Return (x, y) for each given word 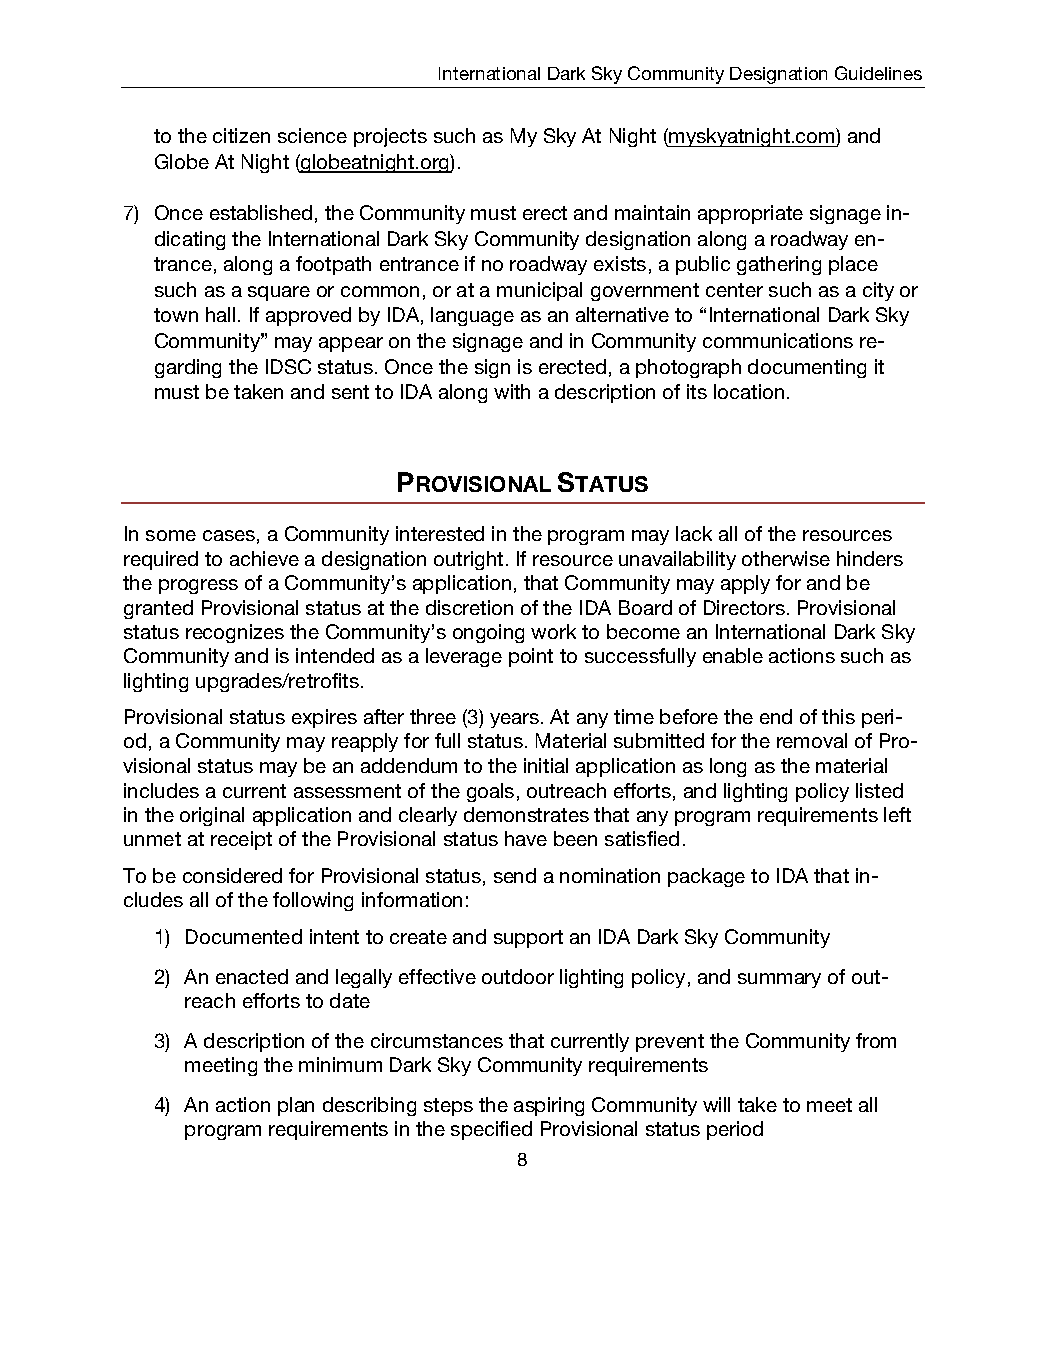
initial (546, 765)
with (512, 391)
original (212, 816)
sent (350, 392)
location (749, 391)
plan (296, 1106)
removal (812, 740)
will (716, 1104)
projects (390, 137)
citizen (241, 135)
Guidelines (878, 73)
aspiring (549, 1106)
